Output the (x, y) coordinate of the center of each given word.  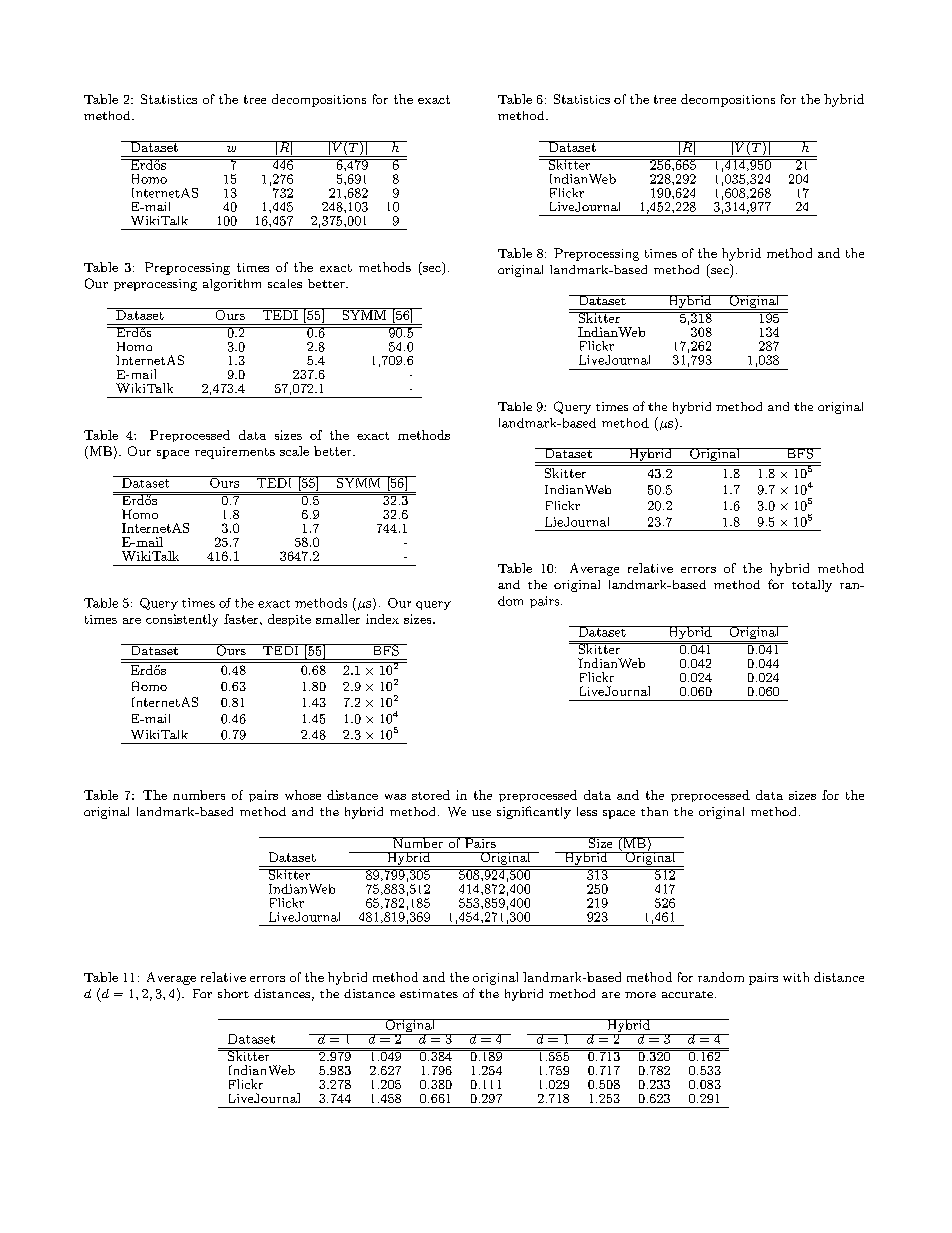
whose (303, 795)
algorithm (232, 285)
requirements (235, 453)
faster (242, 619)
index (382, 619)
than (654, 811)
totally (812, 586)
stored (431, 795)
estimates (429, 993)
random (721, 977)
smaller (338, 619)
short (233, 993)
